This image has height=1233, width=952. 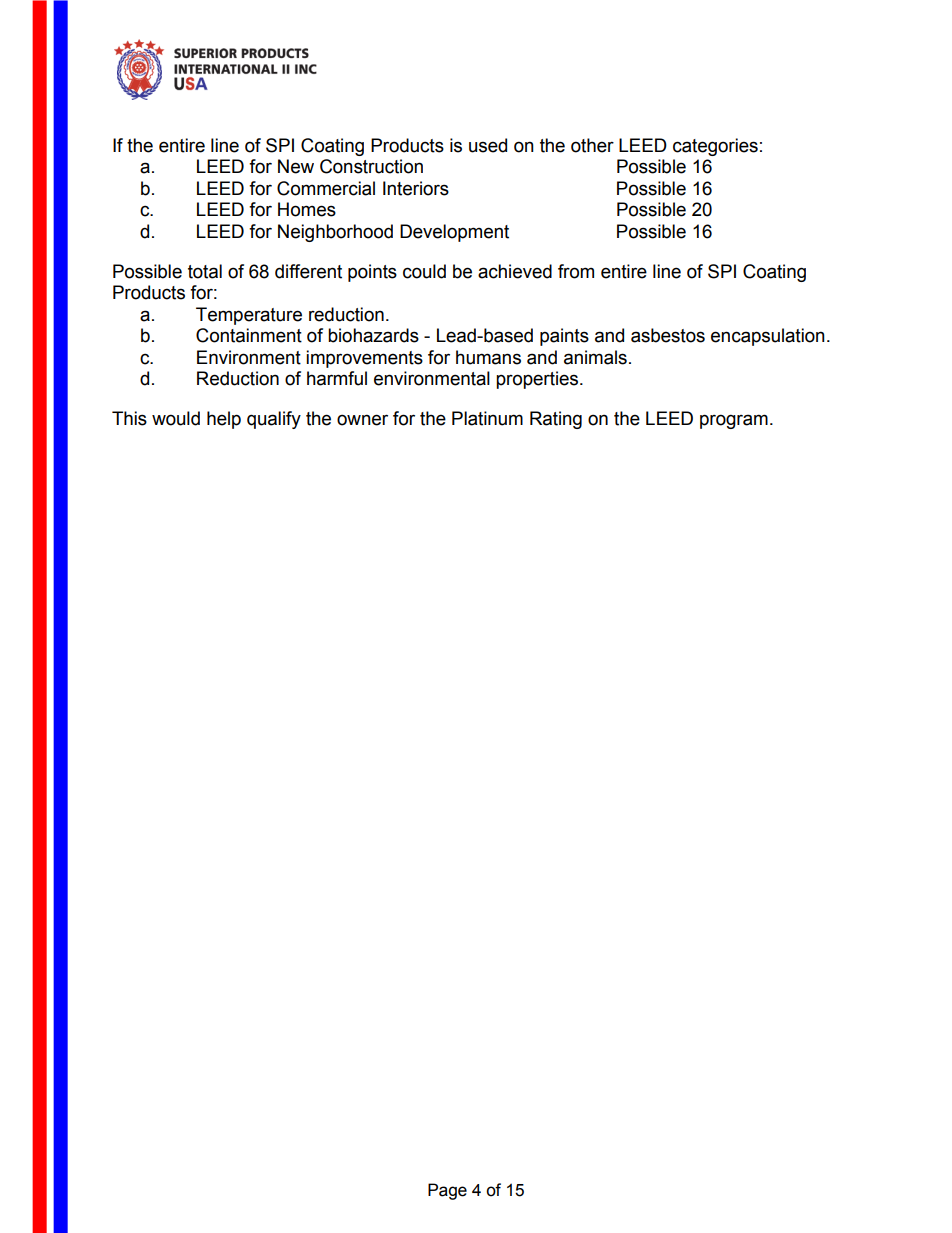 I want to click on Rating, so click(x=556, y=420).
